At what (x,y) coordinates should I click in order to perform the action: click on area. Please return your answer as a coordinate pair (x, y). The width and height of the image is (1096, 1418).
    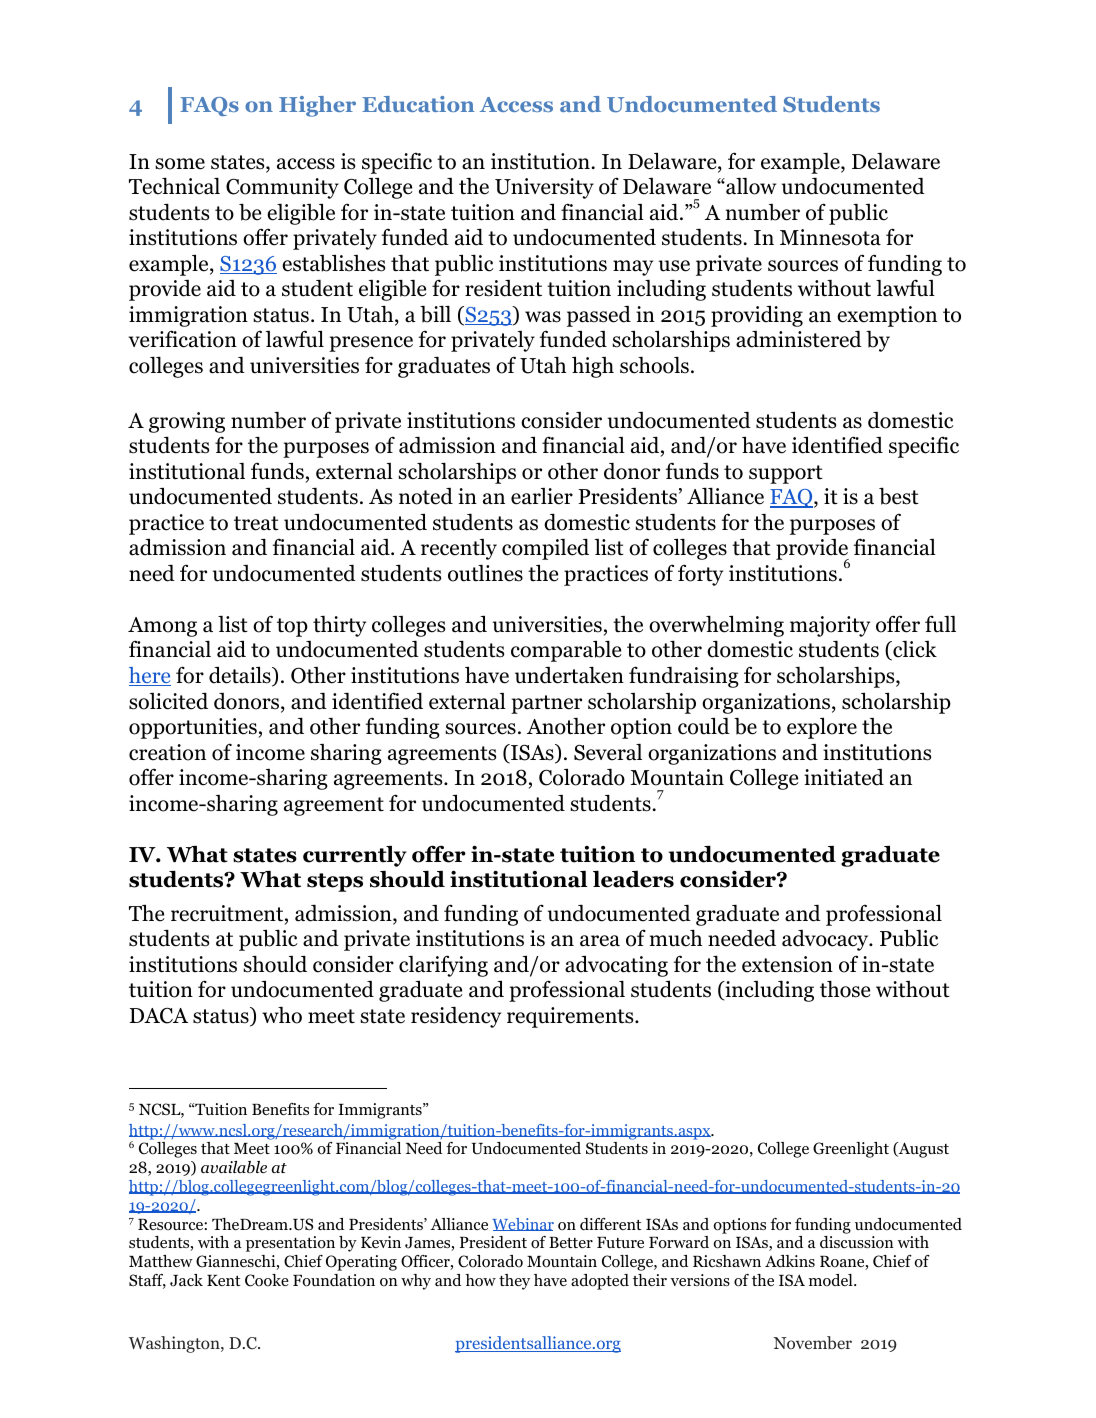
    Looking at the image, I should click on (600, 941).
